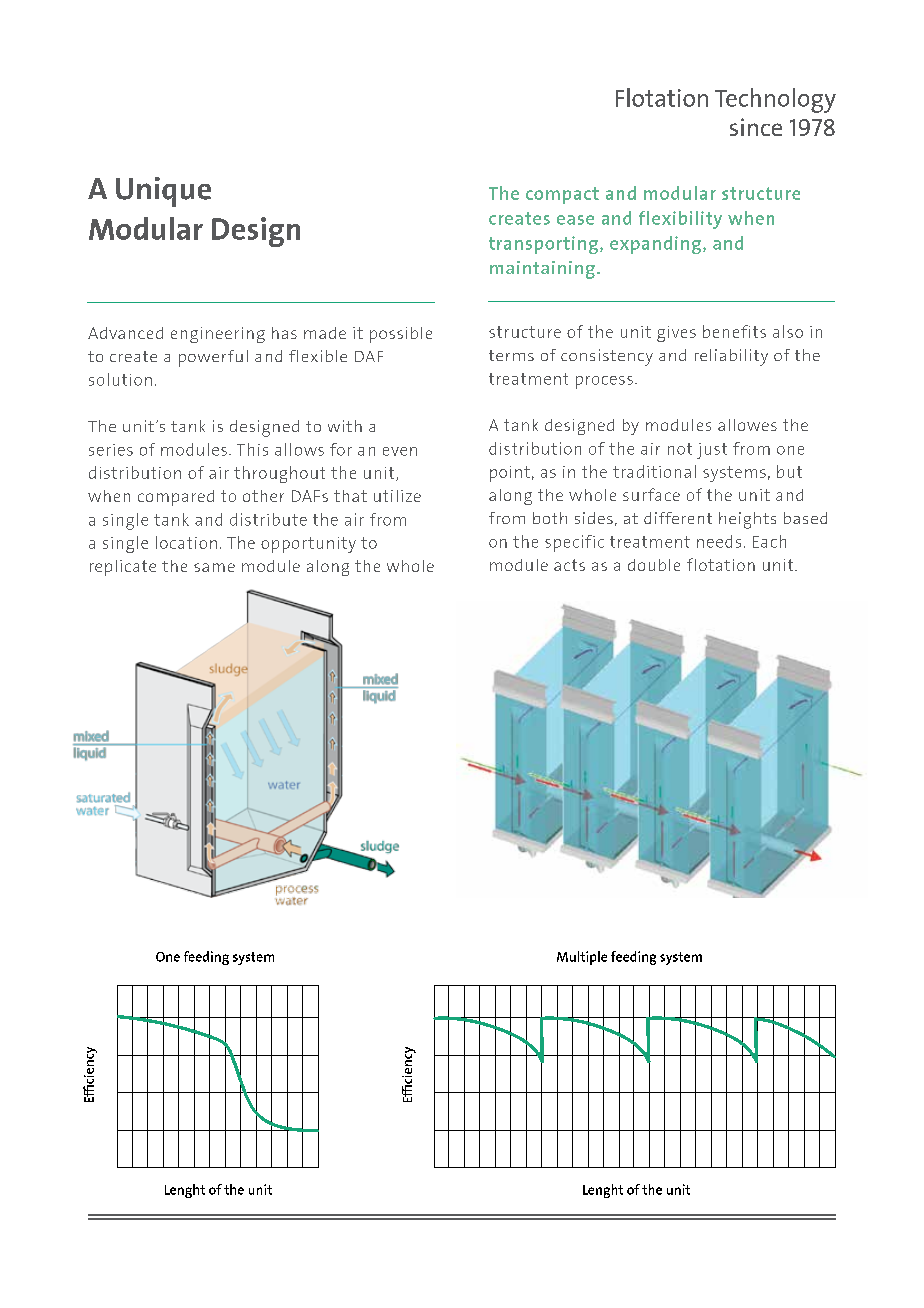 The width and height of the screenshot is (924, 1308). I want to click on same, so click(214, 567).
